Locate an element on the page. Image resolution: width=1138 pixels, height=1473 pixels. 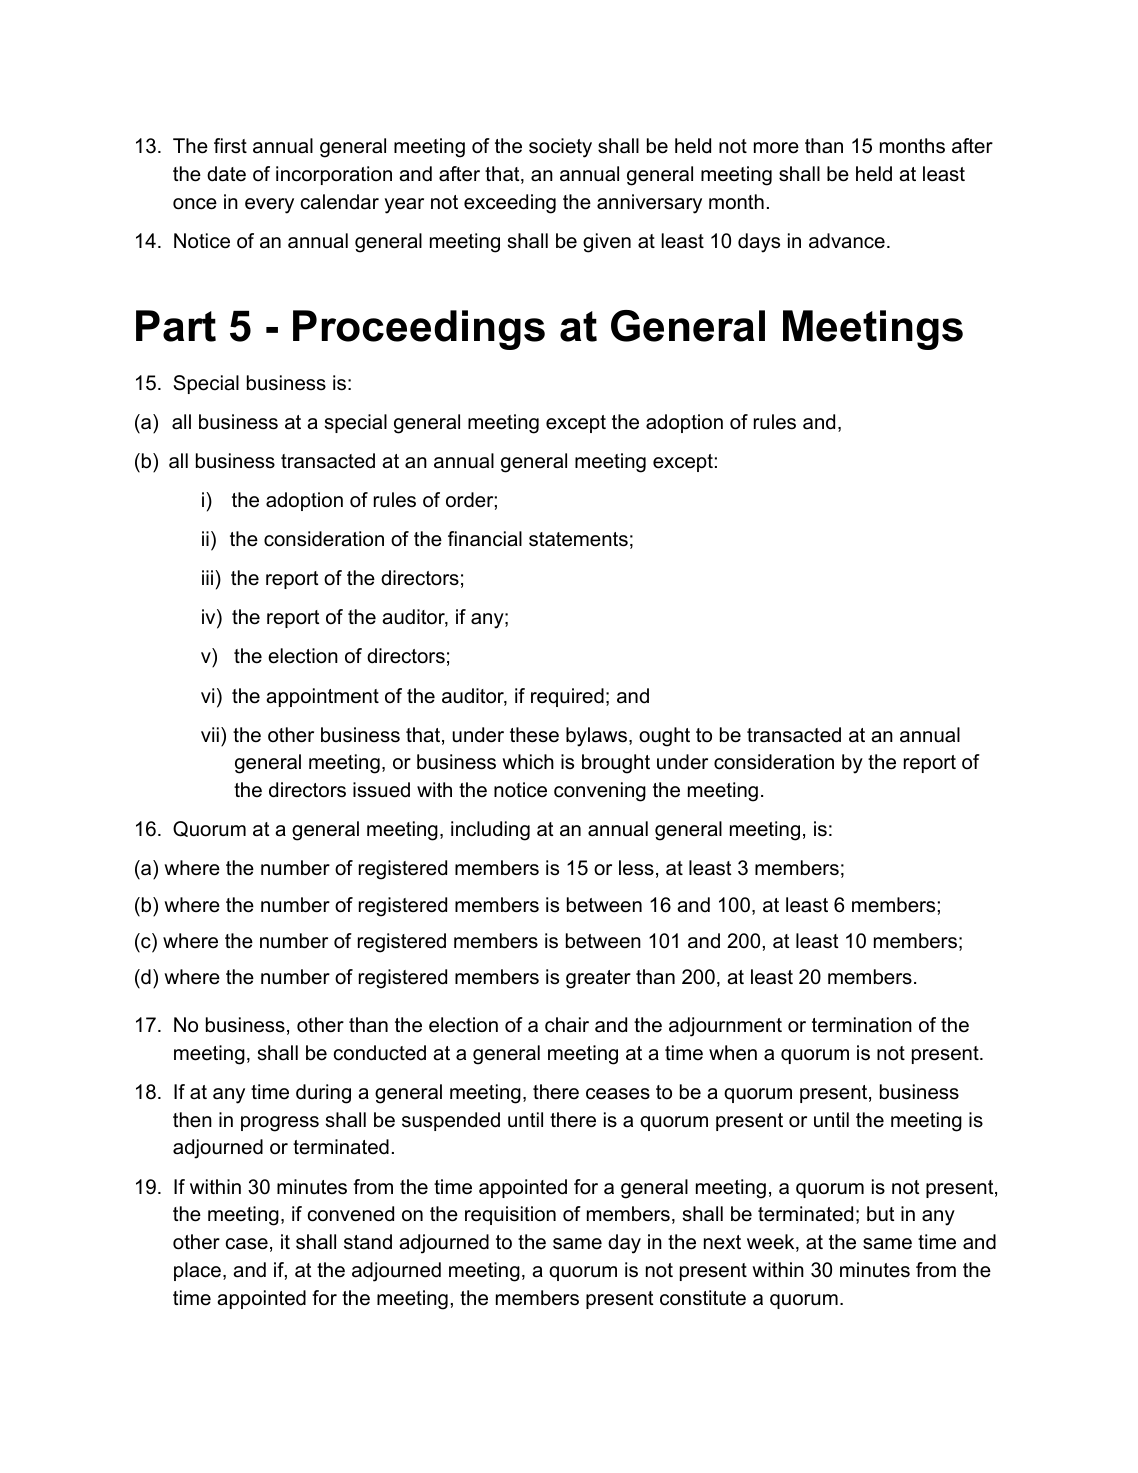
case is located at coordinates (247, 1244).
